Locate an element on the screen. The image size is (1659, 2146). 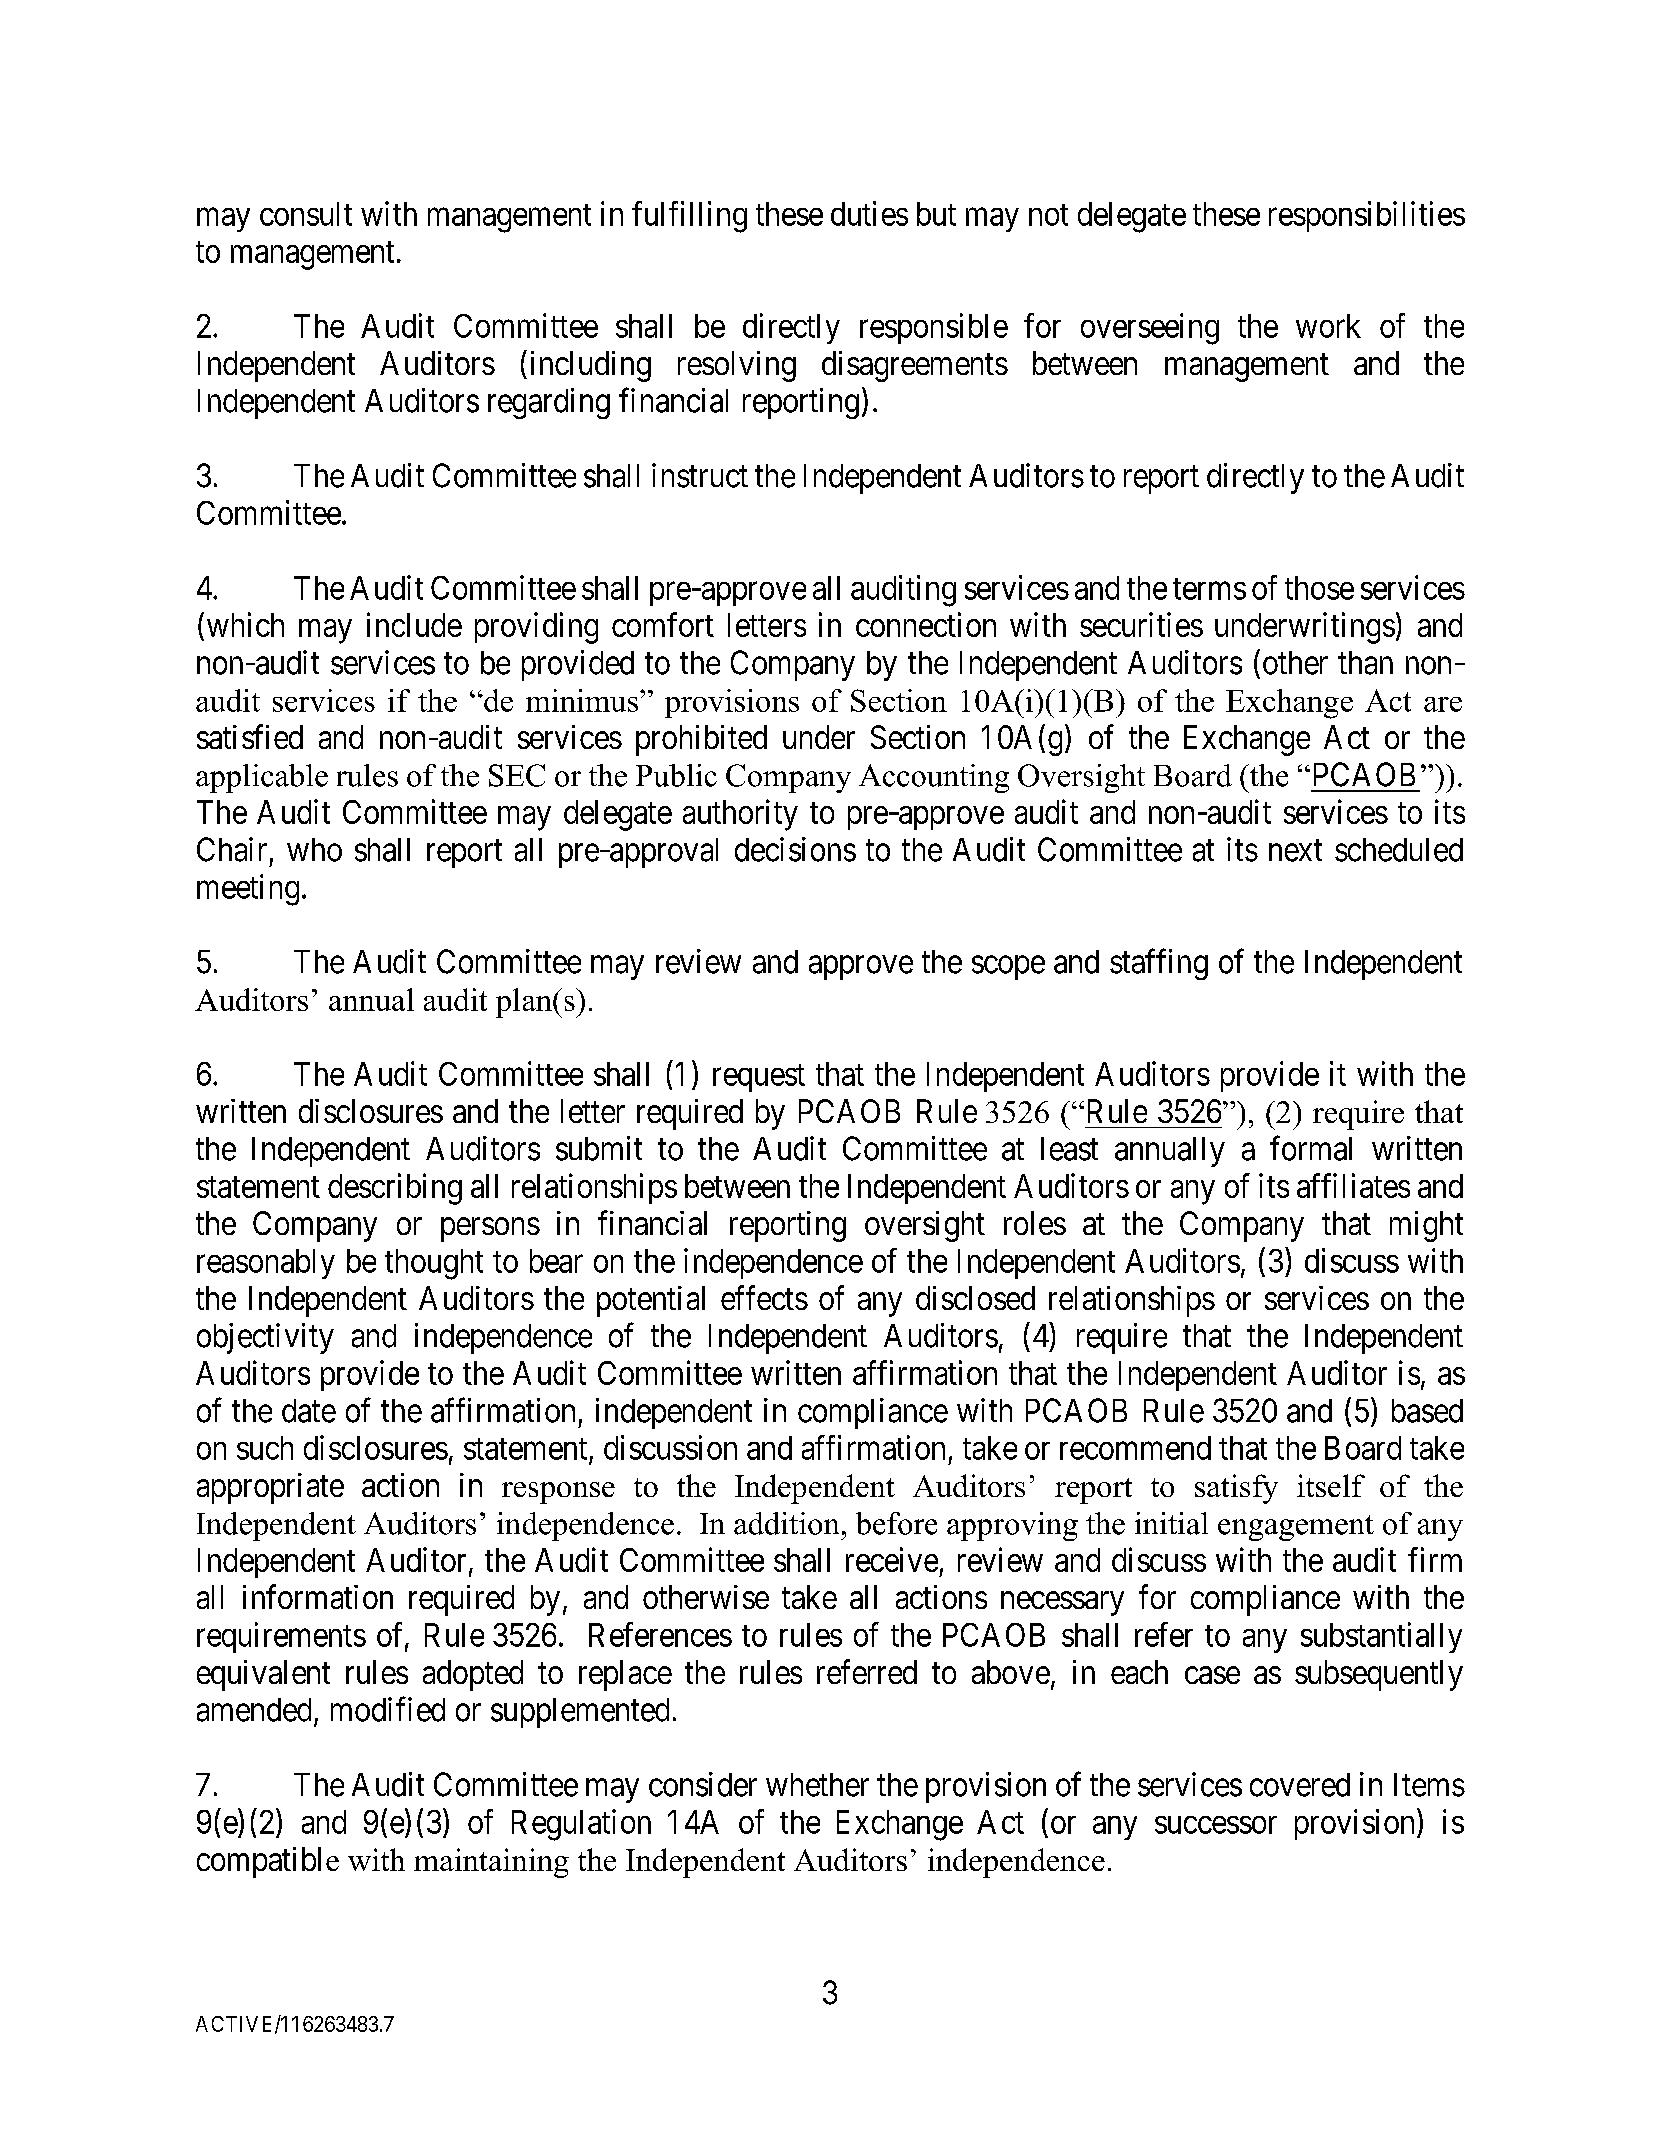
but is located at coordinates (936, 214).
